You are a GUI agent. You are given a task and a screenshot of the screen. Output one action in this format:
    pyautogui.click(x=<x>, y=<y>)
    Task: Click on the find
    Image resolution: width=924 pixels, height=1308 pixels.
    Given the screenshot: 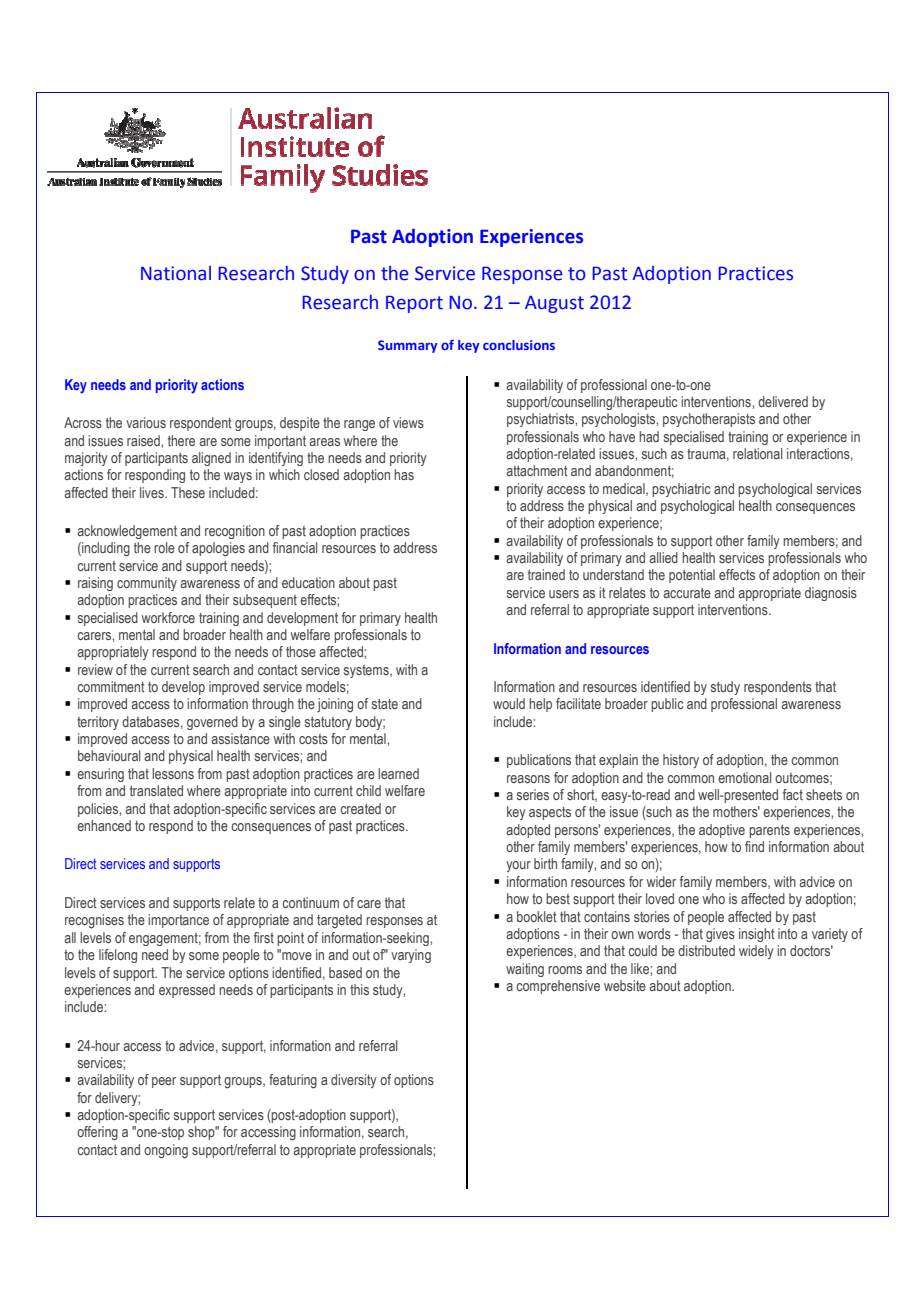 What is the action you would take?
    pyautogui.click(x=754, y=846)
